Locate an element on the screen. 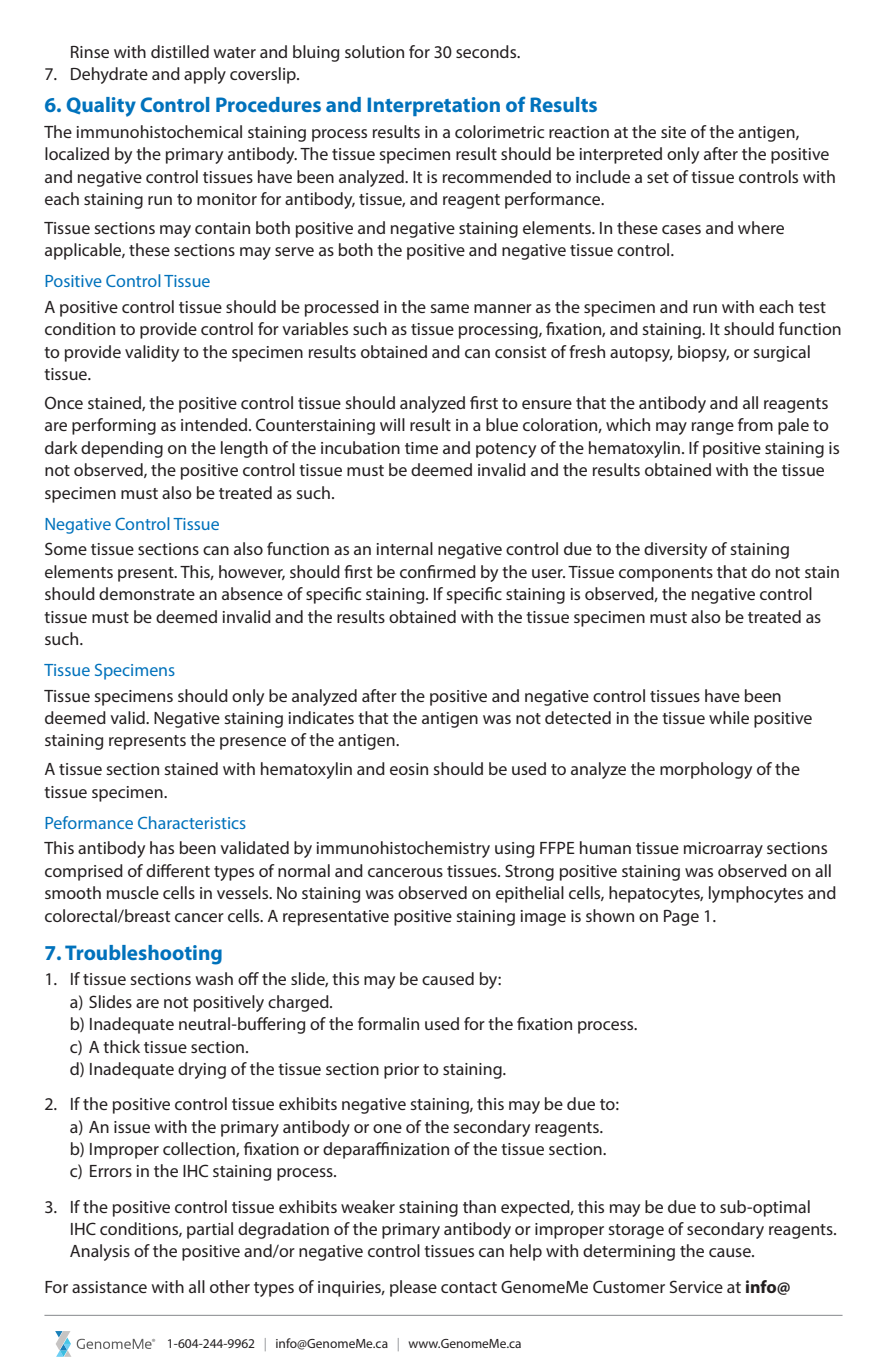 This screenshot has width=887, height=1372. while is located at coordinates (729, 717).
